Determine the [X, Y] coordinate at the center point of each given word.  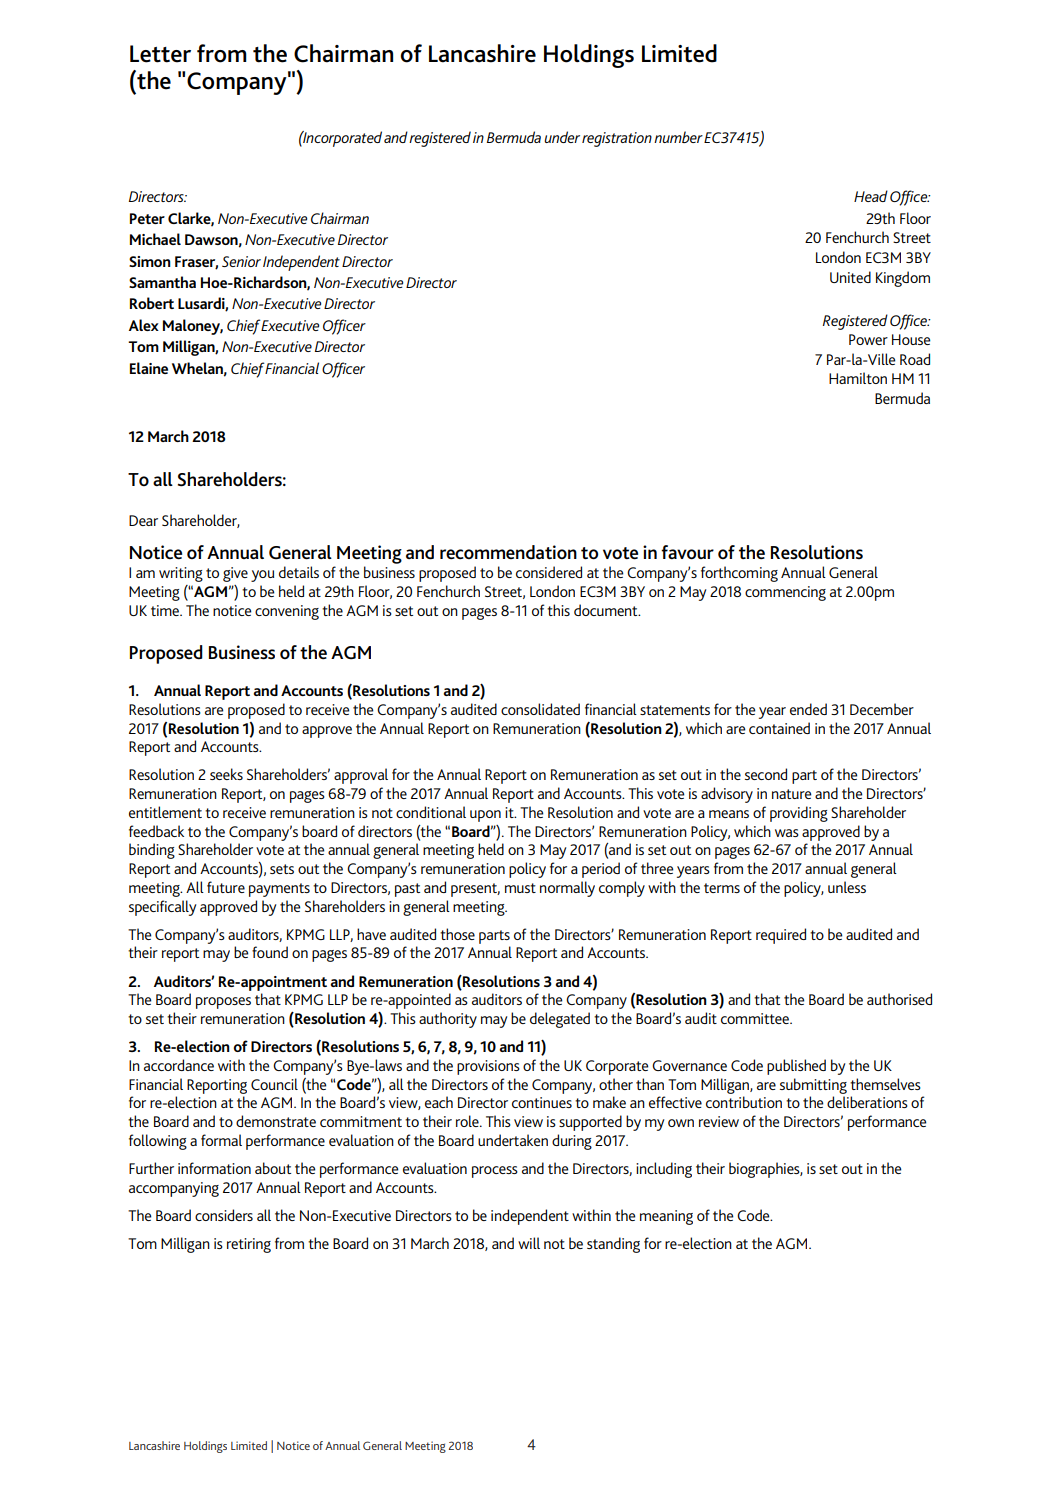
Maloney [193, 327]
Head [871, 196]
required [781, 936]
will [529, 1243]
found [270, 952]
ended [808, 709]
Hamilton [858, 378]
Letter [160, 54]
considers [224, 1215]
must [520, 888]
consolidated [540, 709]
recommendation [508, 552]
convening [287, 612]
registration [617, 139]
